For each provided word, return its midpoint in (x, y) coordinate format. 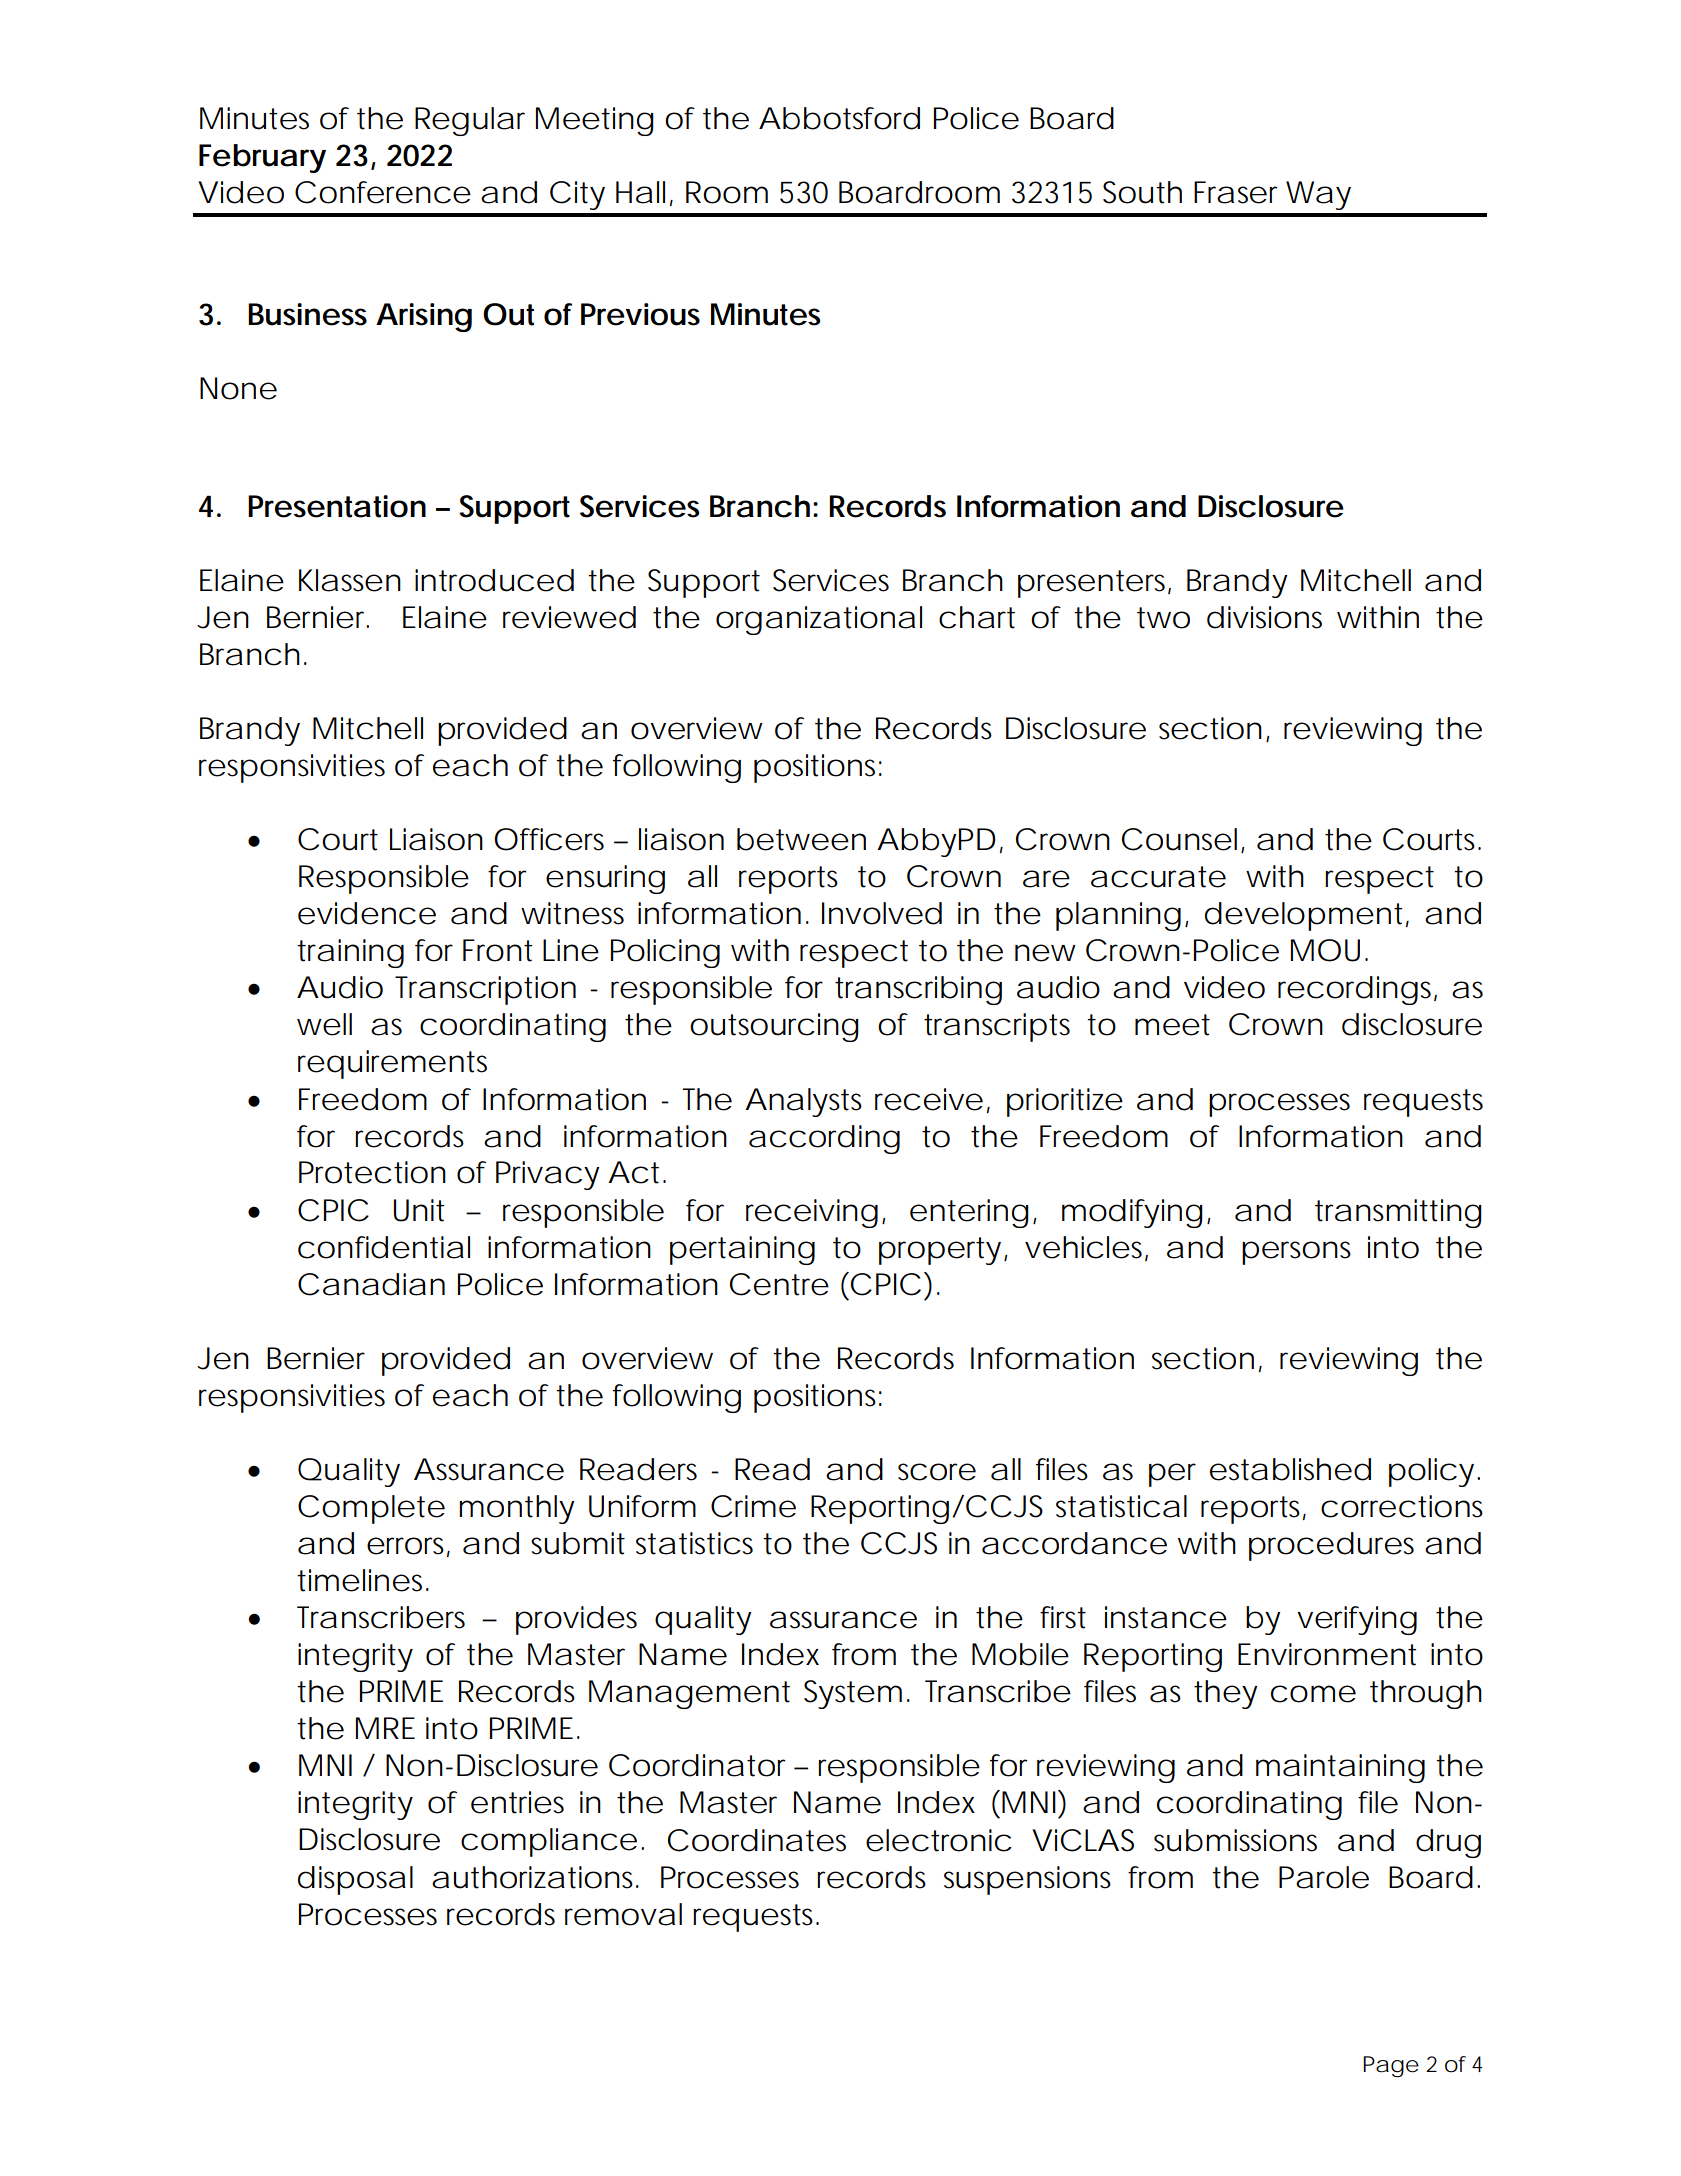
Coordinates (757, 1840)
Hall (640, 192)
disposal (355, 1880)
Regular (470, 121)
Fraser (1235, 192)
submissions (1235, 1840)
